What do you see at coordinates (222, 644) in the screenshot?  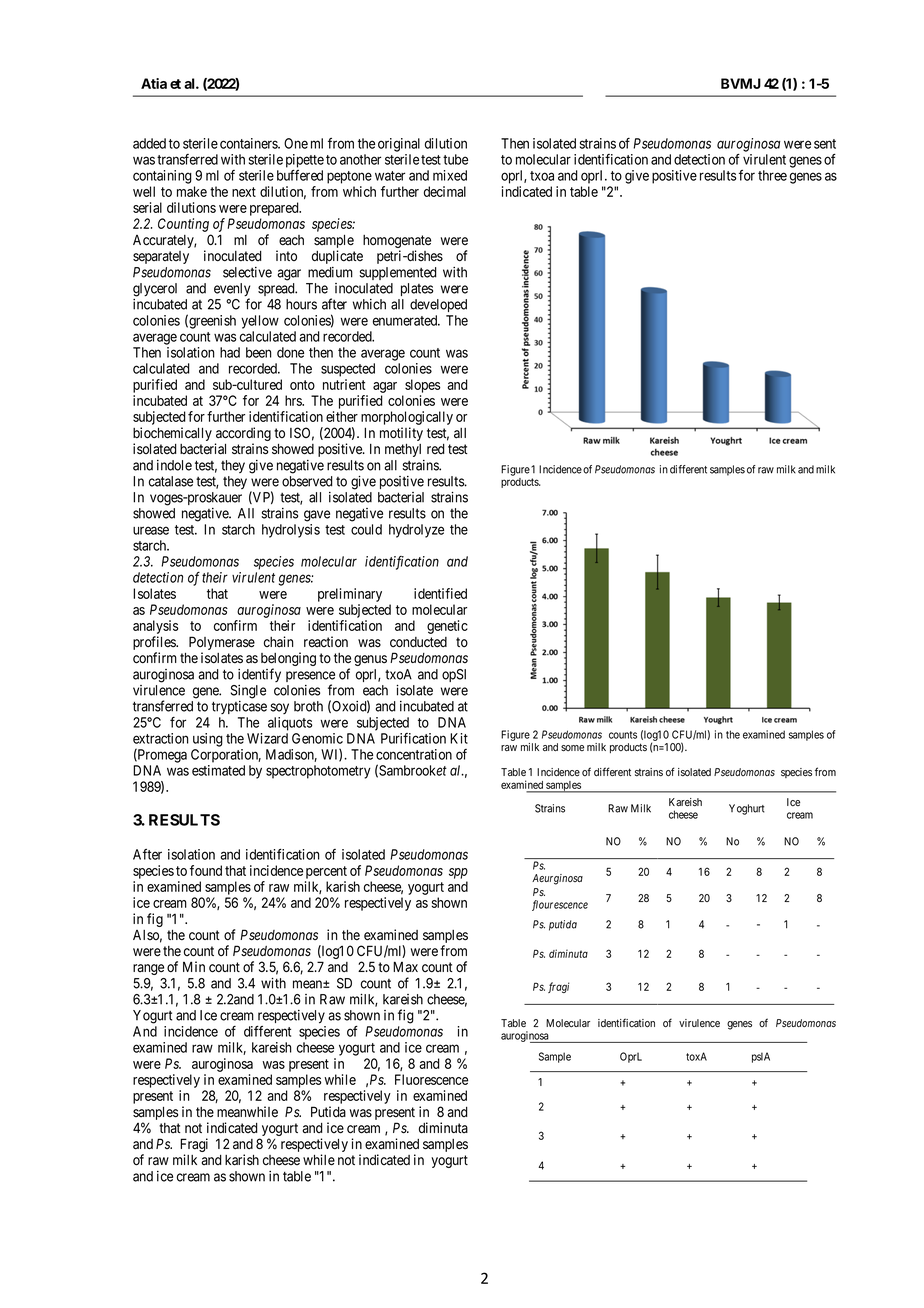 I see `Polymerase` at bounding box center [222, 644].
